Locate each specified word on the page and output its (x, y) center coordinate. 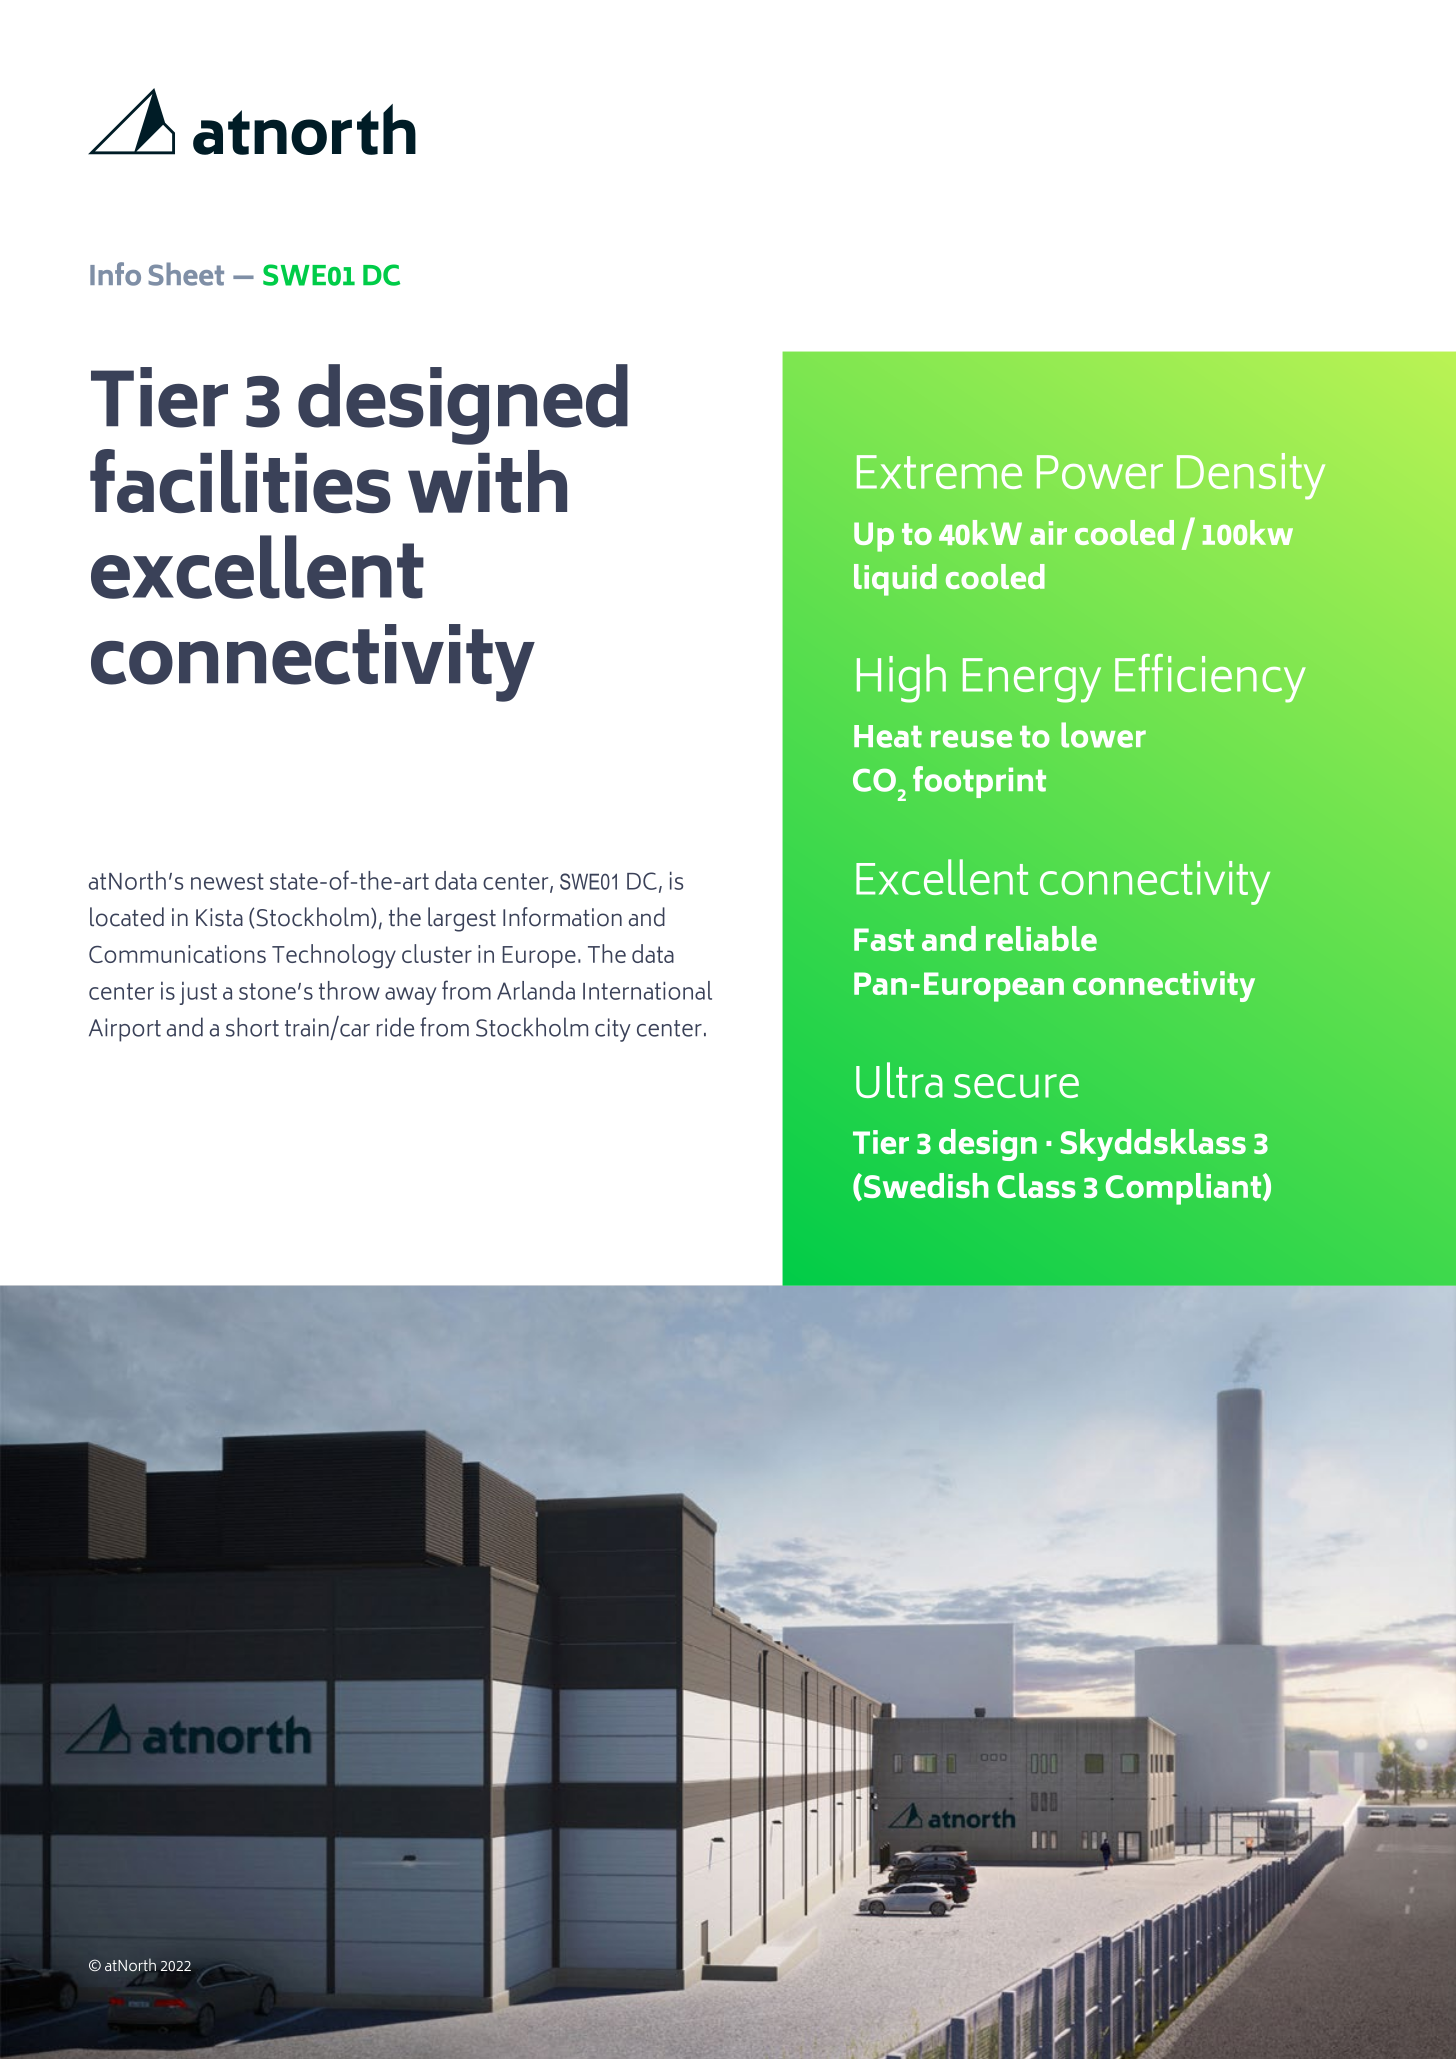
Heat (888, 736)
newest (227, 881)
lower (1103, 735)
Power (1100, 472)
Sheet (186, 274)
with (487, 481)
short (252, 1027)
